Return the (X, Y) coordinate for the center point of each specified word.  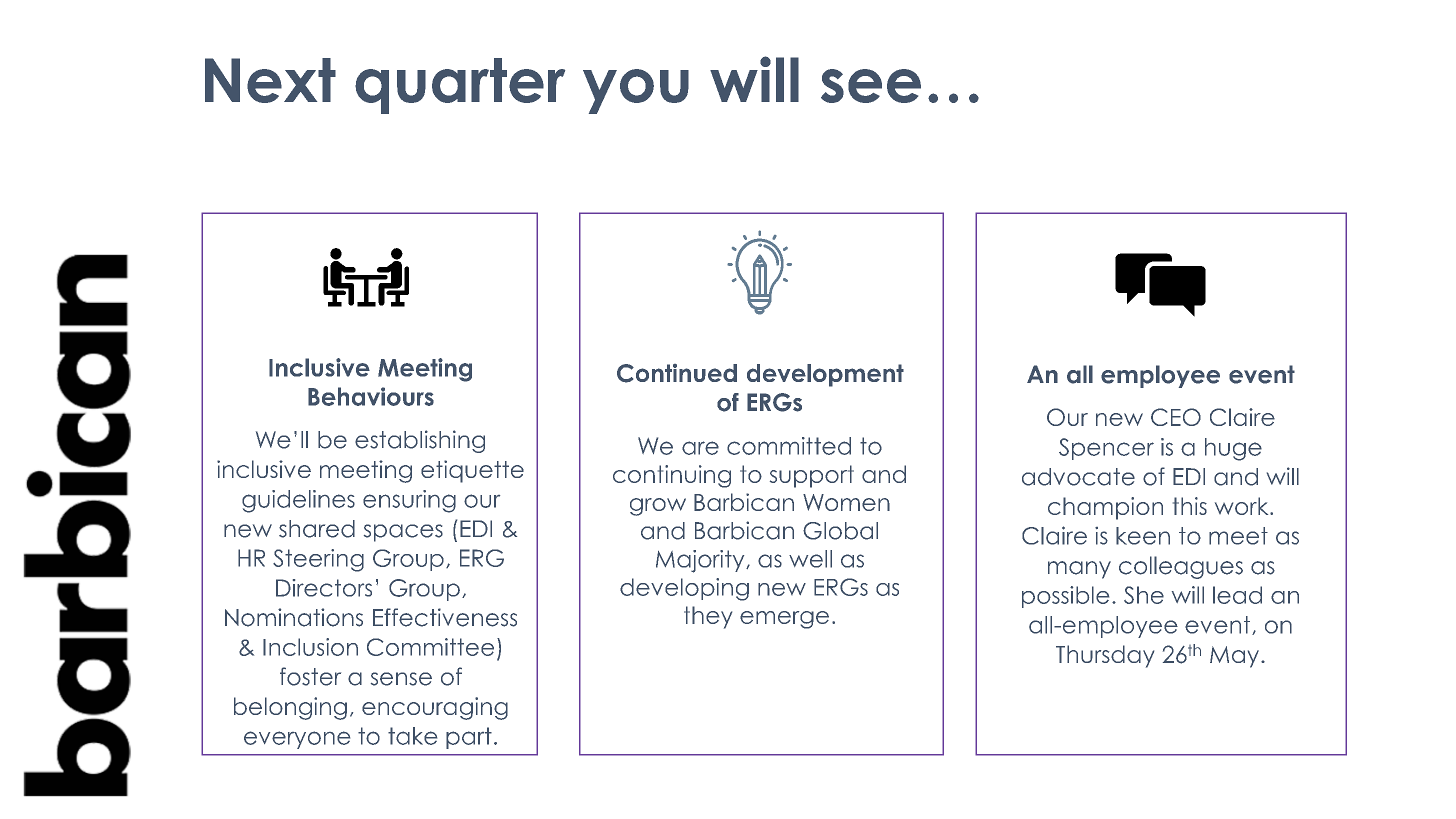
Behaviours (371, 396)
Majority (701, 561)
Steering (318, 560)
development (825, 375)
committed (789, 446)
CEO (1176, 417)
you (636, 91)
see (871, 86)
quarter (460, 86)
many (1079, 570)
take (412, 736)
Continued (677, 373)
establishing (420, 441)
